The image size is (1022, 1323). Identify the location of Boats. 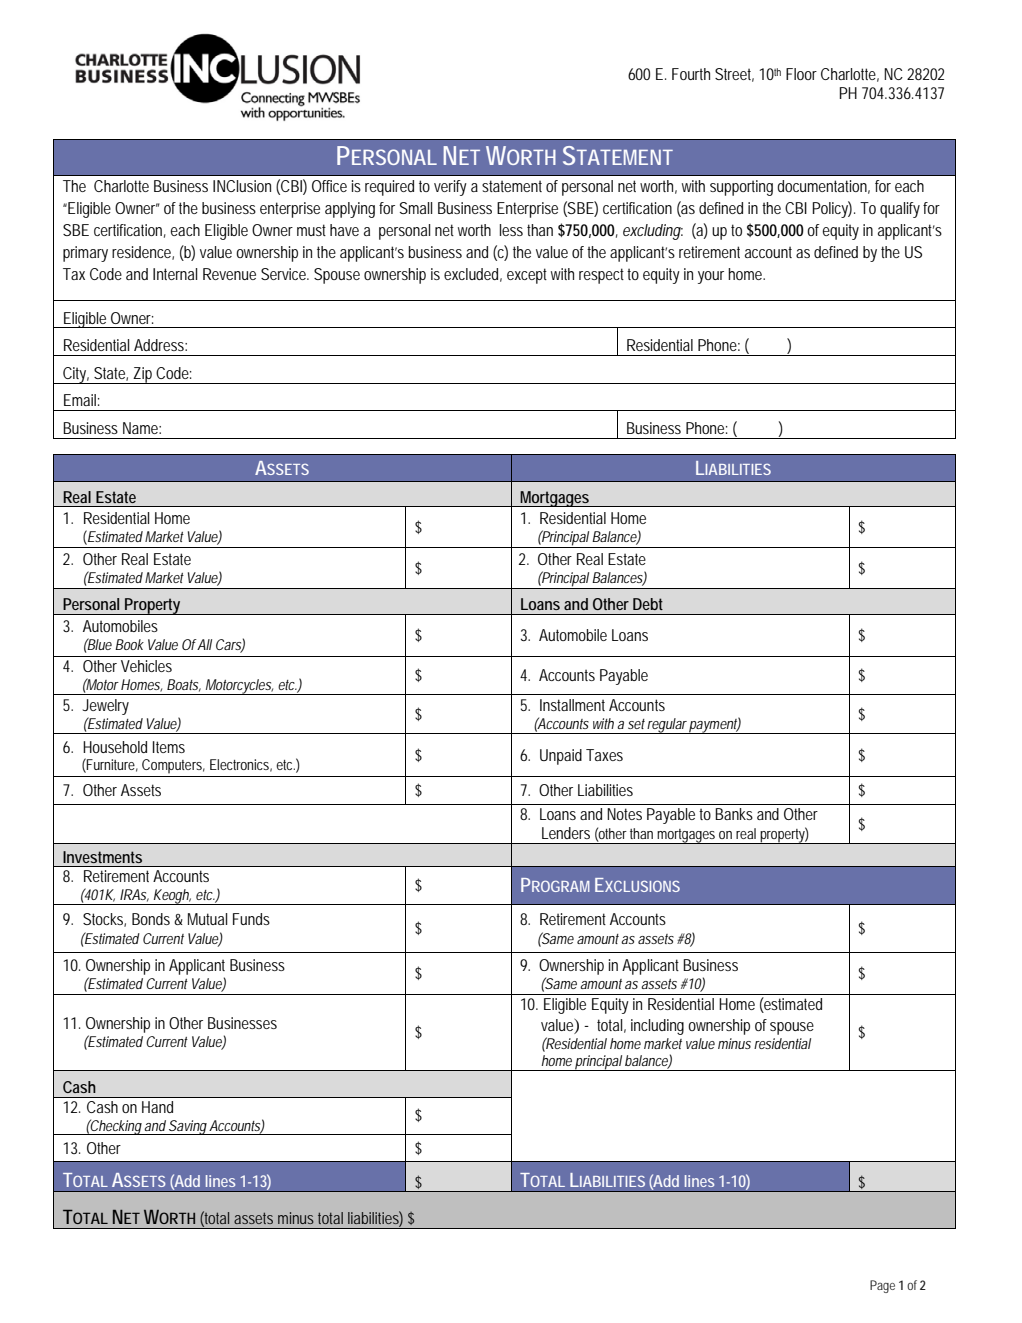
(184, 685).
